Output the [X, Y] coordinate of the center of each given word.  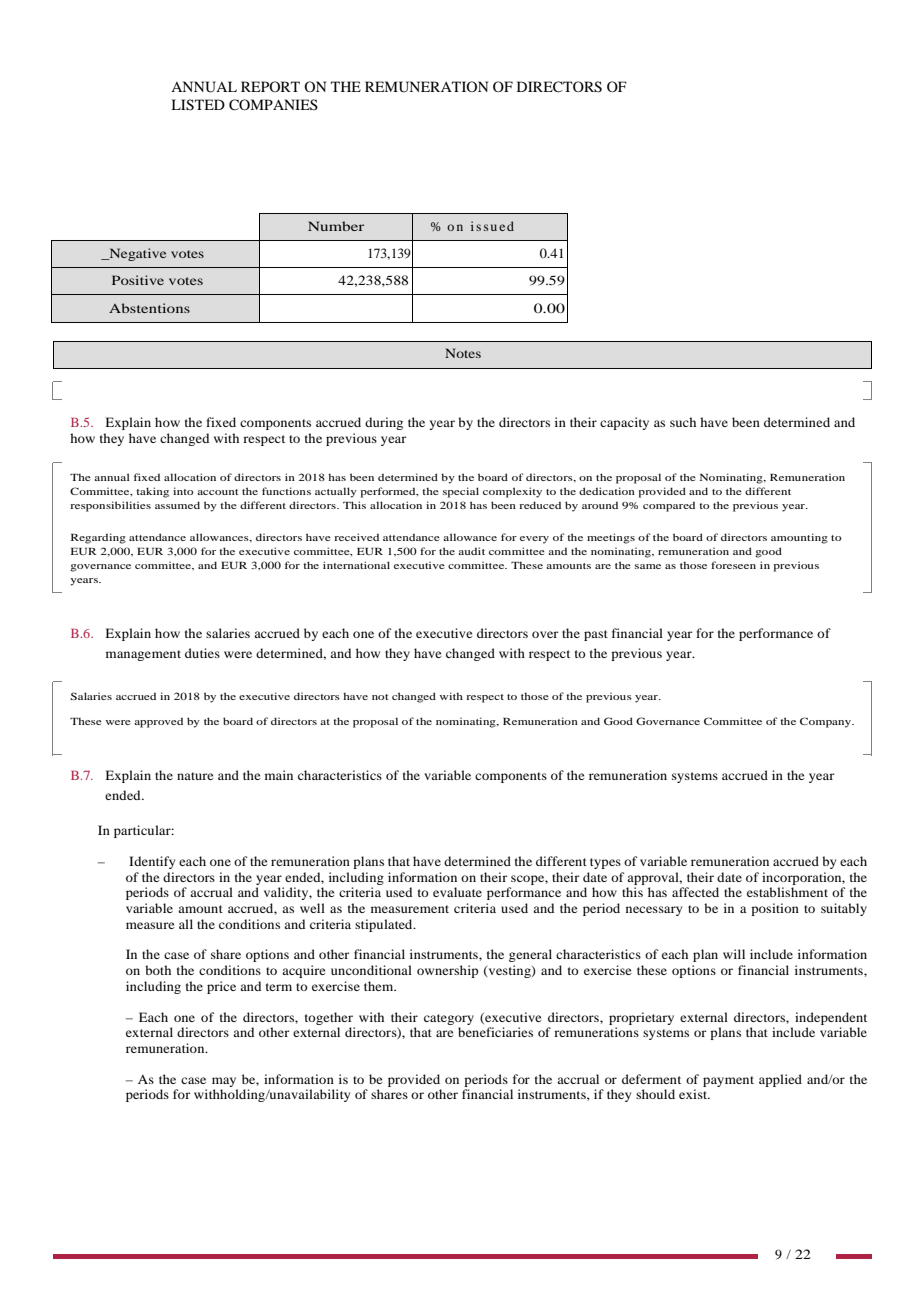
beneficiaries [495, 1032]
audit [472, 551]
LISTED [198, 105]
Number [336, 226]
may [224, 1082]
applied [780, 1080]
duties [202, 653]
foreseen [733, 565]
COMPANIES [273, 105]
